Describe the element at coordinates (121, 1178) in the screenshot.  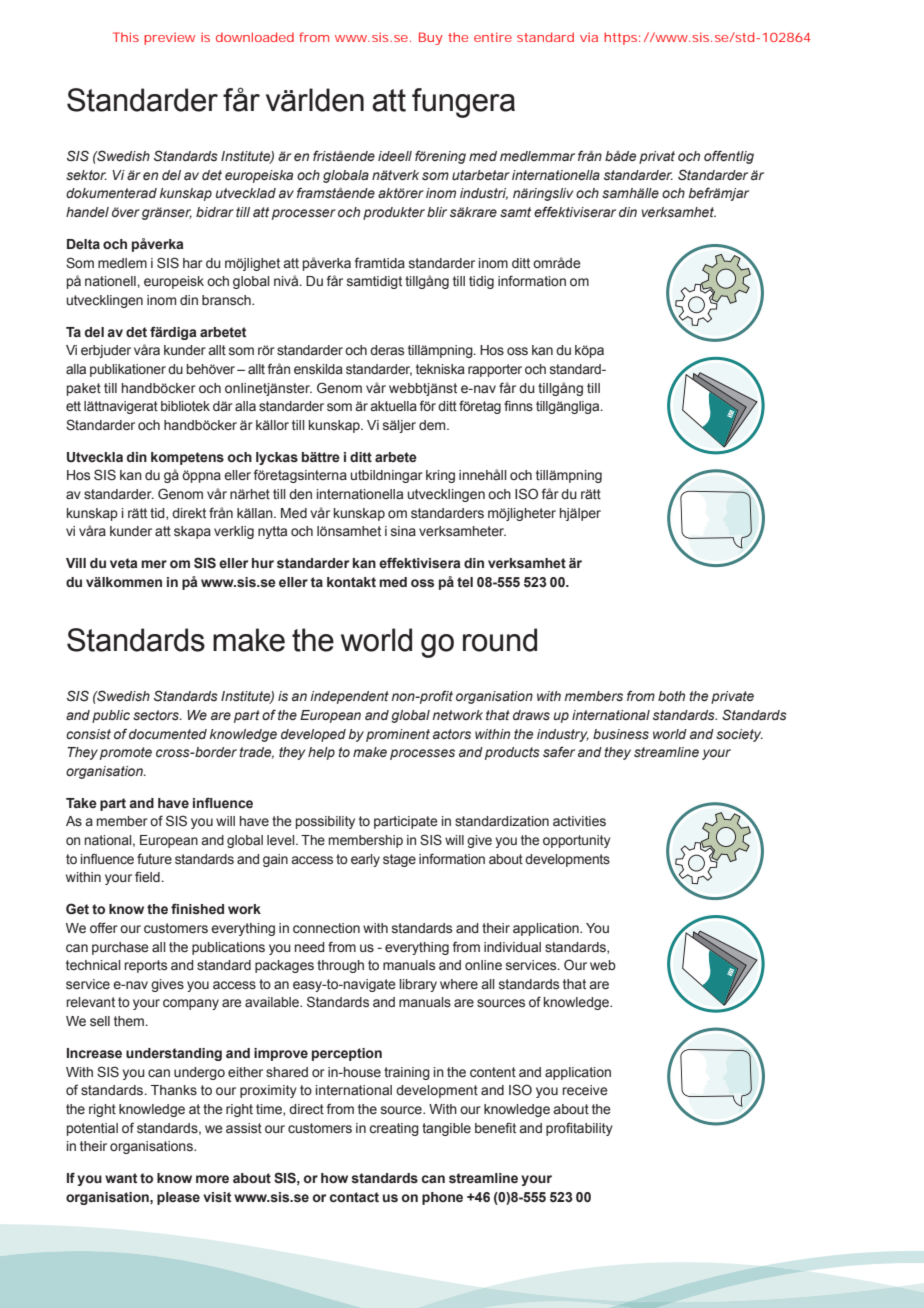
I see `want` at that location.
